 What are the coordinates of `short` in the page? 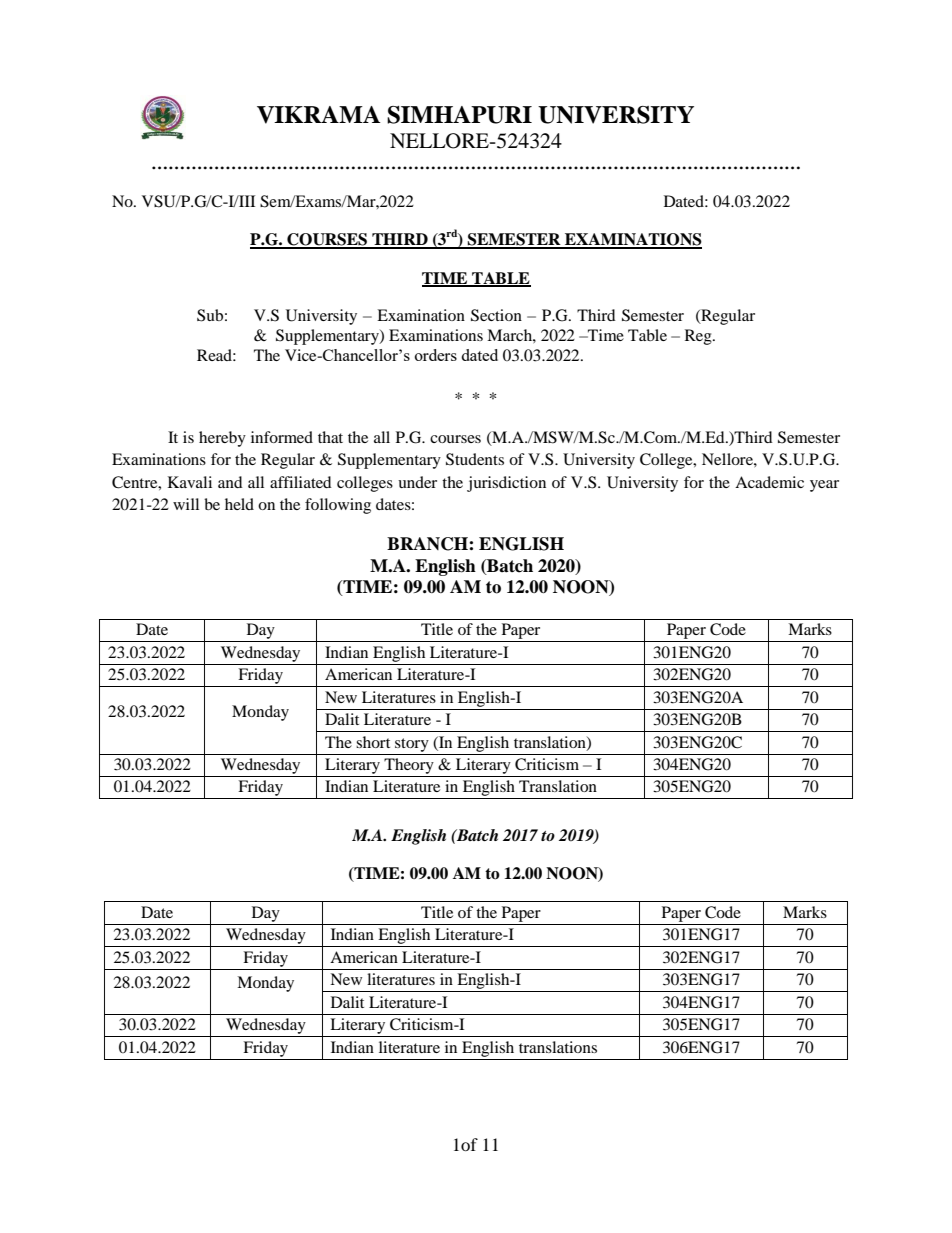 It's located at (373, 742).
